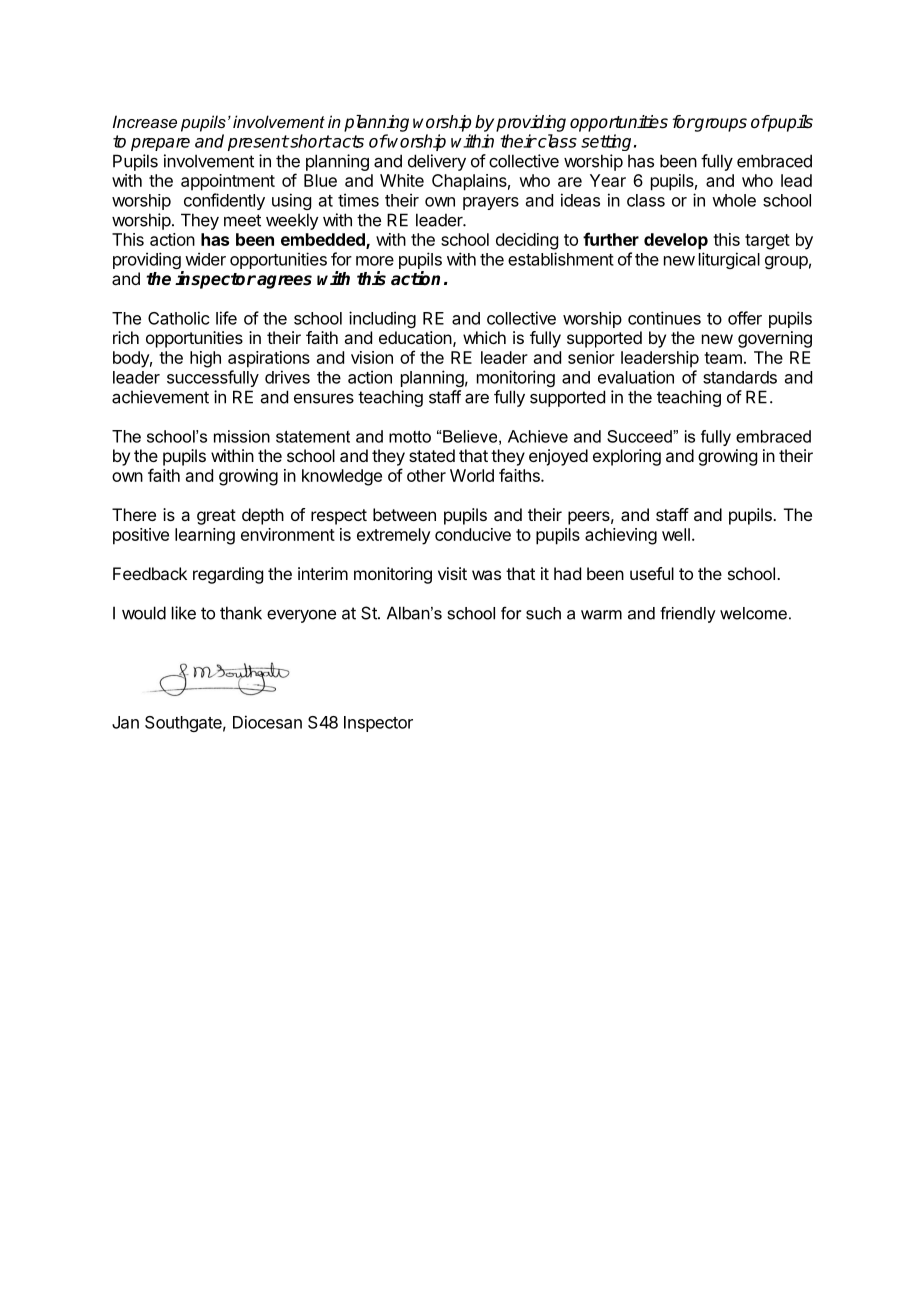 The width and height of the screenshot is (924, 1308). Describe the element at coordinates (125, 722) in the screenshot. I see `Jan` at that location.
